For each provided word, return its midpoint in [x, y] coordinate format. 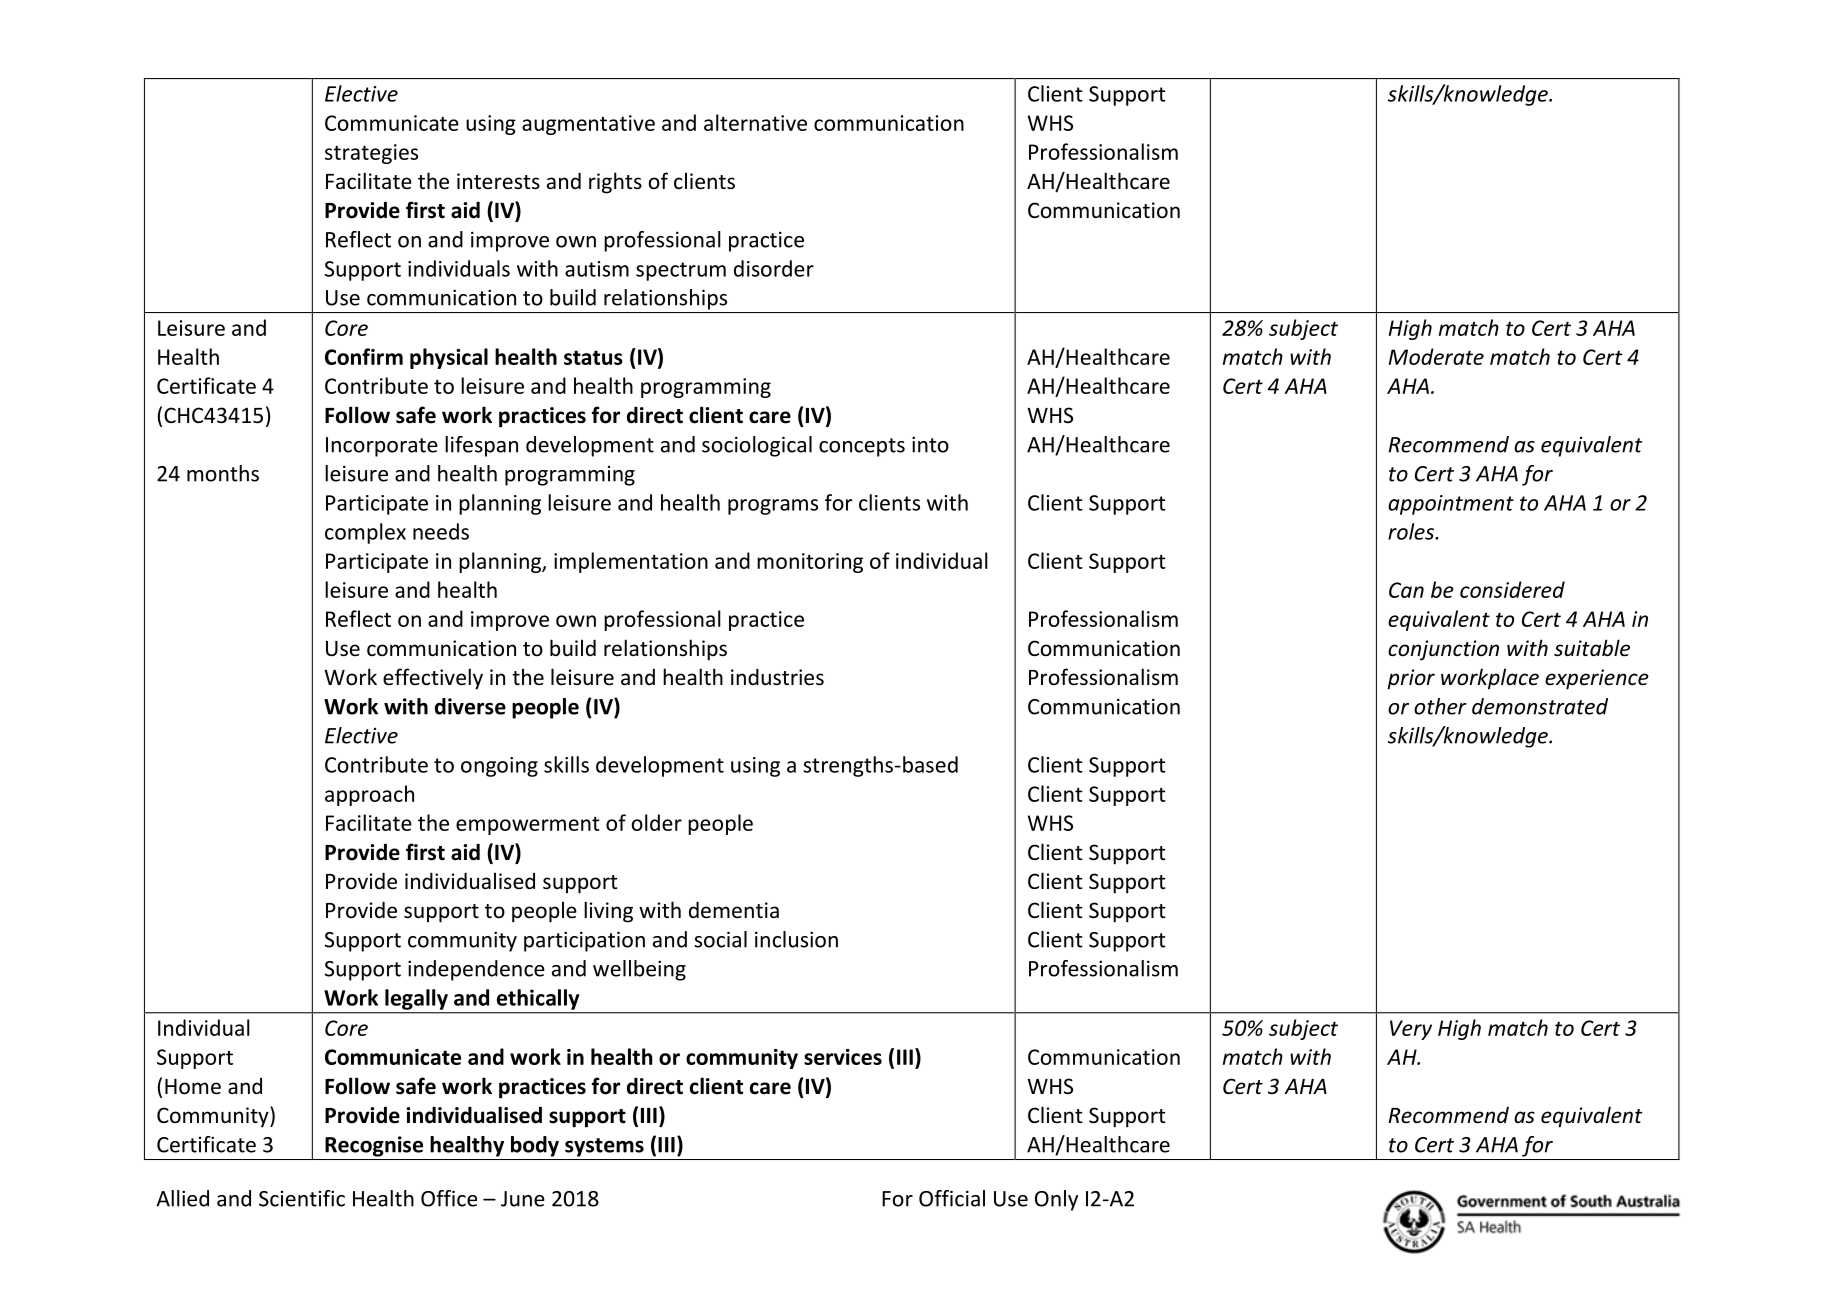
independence [476, 970]
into [930, 444]
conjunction [1443, 650]
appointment [1451, 505]
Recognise [374, 1146]
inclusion [796, 939]
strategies [371, 154]
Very [1411, 1030]
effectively [433, 679]
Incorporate [382, 447]
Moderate [1436, 356]
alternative [755, 122]
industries [777, 677]
